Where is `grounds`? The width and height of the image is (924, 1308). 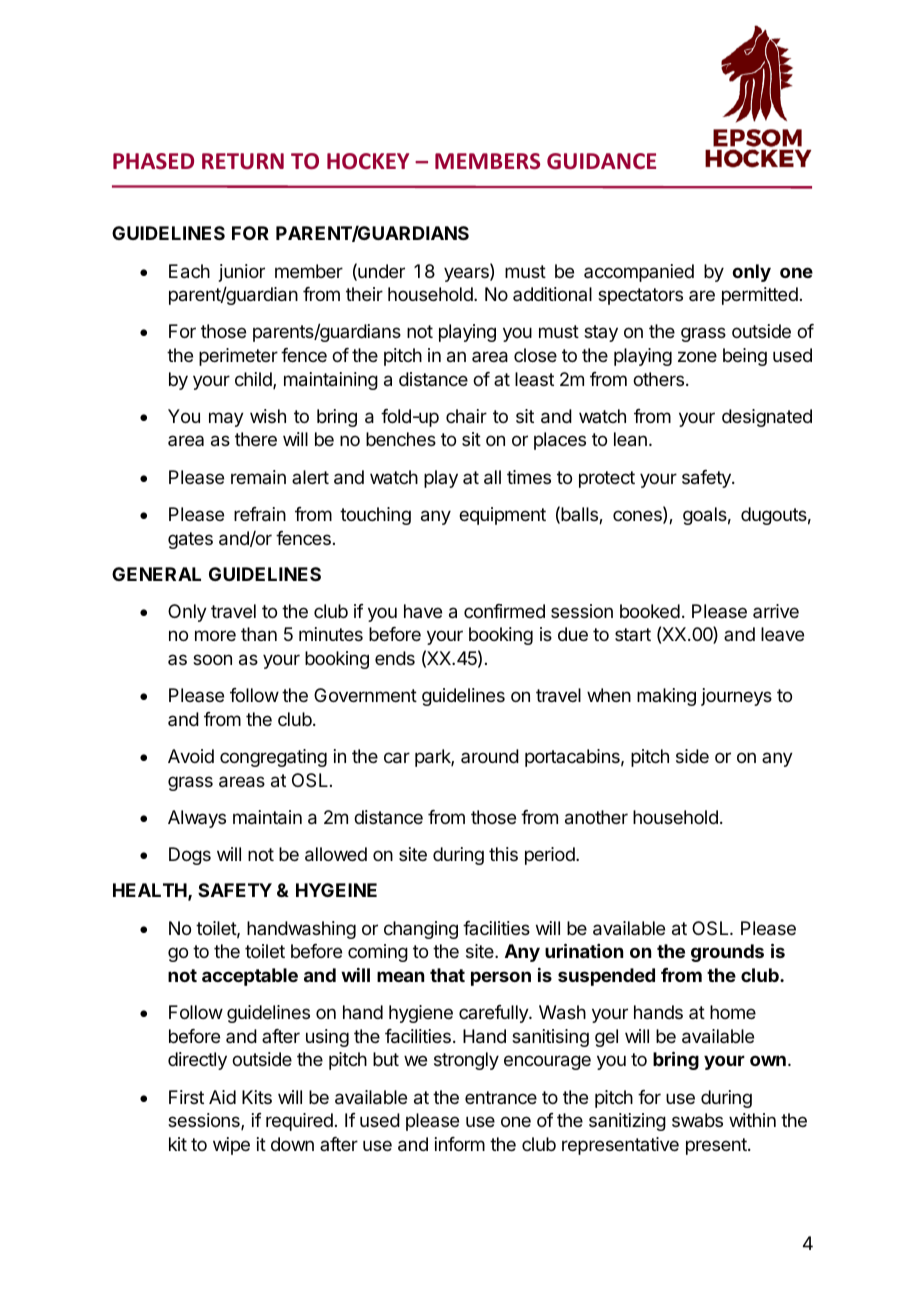 grounds is located at coordinates (727, 953).
